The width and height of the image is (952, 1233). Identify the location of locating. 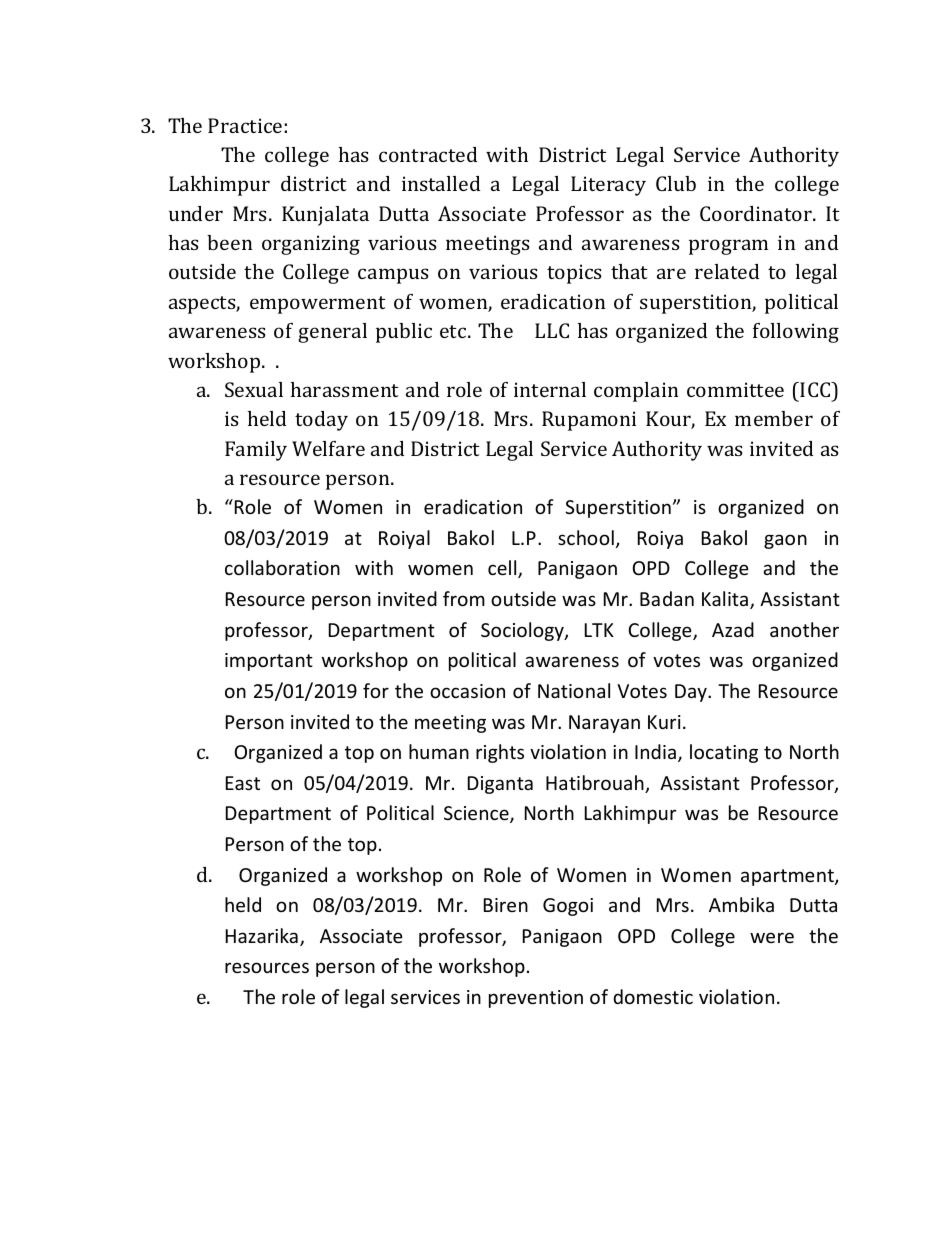
(724, 753).
